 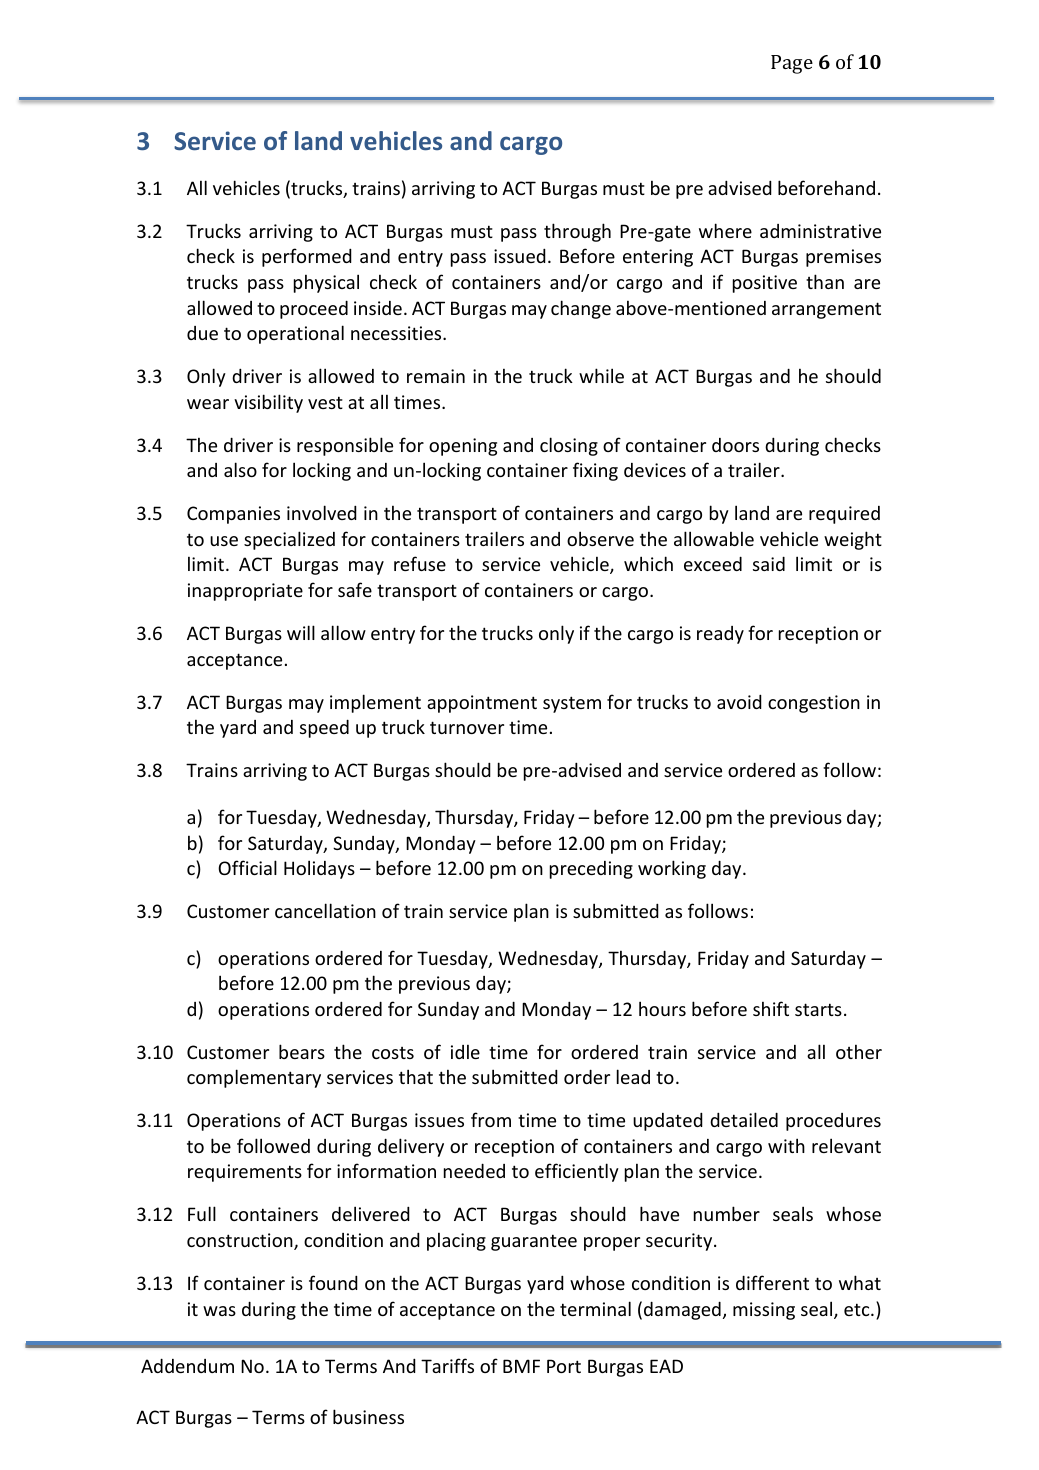 What do you see at coordinates (219, 1311) in the screenshot?
I see `was` at bounding box center [219, 1311].
